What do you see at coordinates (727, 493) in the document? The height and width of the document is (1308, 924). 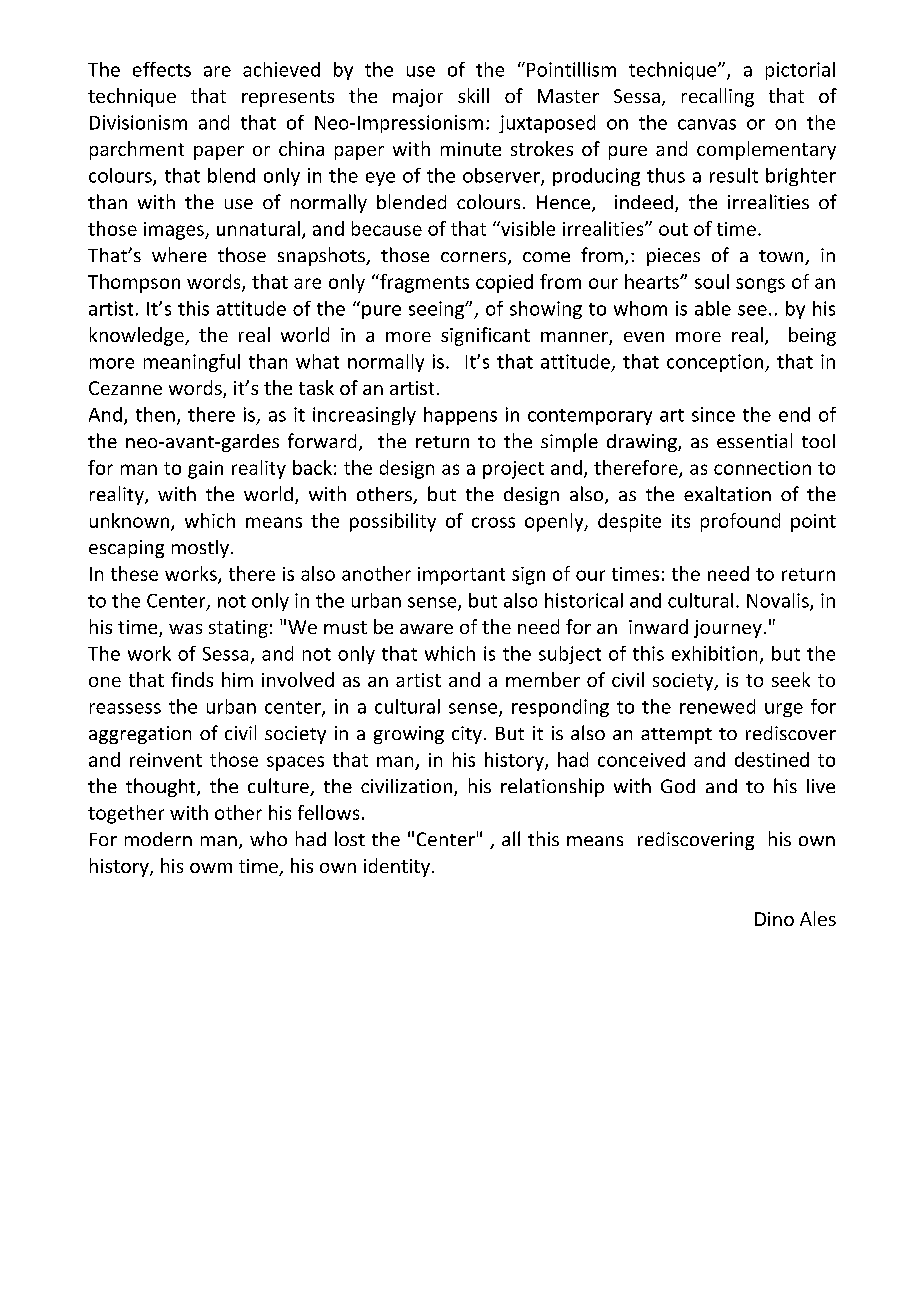 I see `exaltation` at bounding box center [727, 493].
